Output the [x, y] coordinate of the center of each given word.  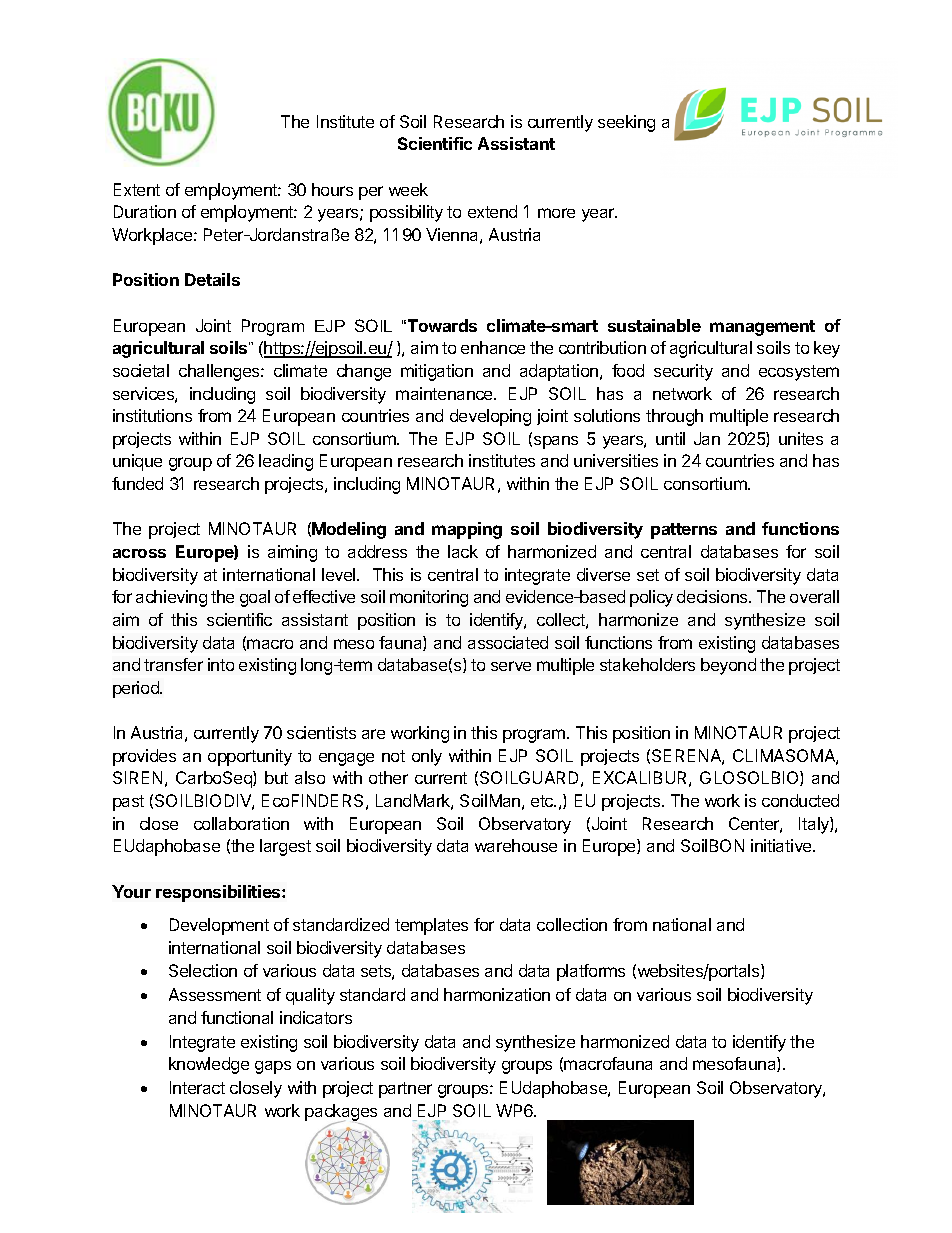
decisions [713, 596]
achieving [171, 598]
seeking [626, 123]
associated [508, 642]
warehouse [516, 845]
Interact [197, 1087]
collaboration [241, 823]
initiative [782, 845]
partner [405, 1090]
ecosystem [799, 373]
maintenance [445, 393]
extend [492, 211]
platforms [591, 972]
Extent [137, 189]
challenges [220, 372]
